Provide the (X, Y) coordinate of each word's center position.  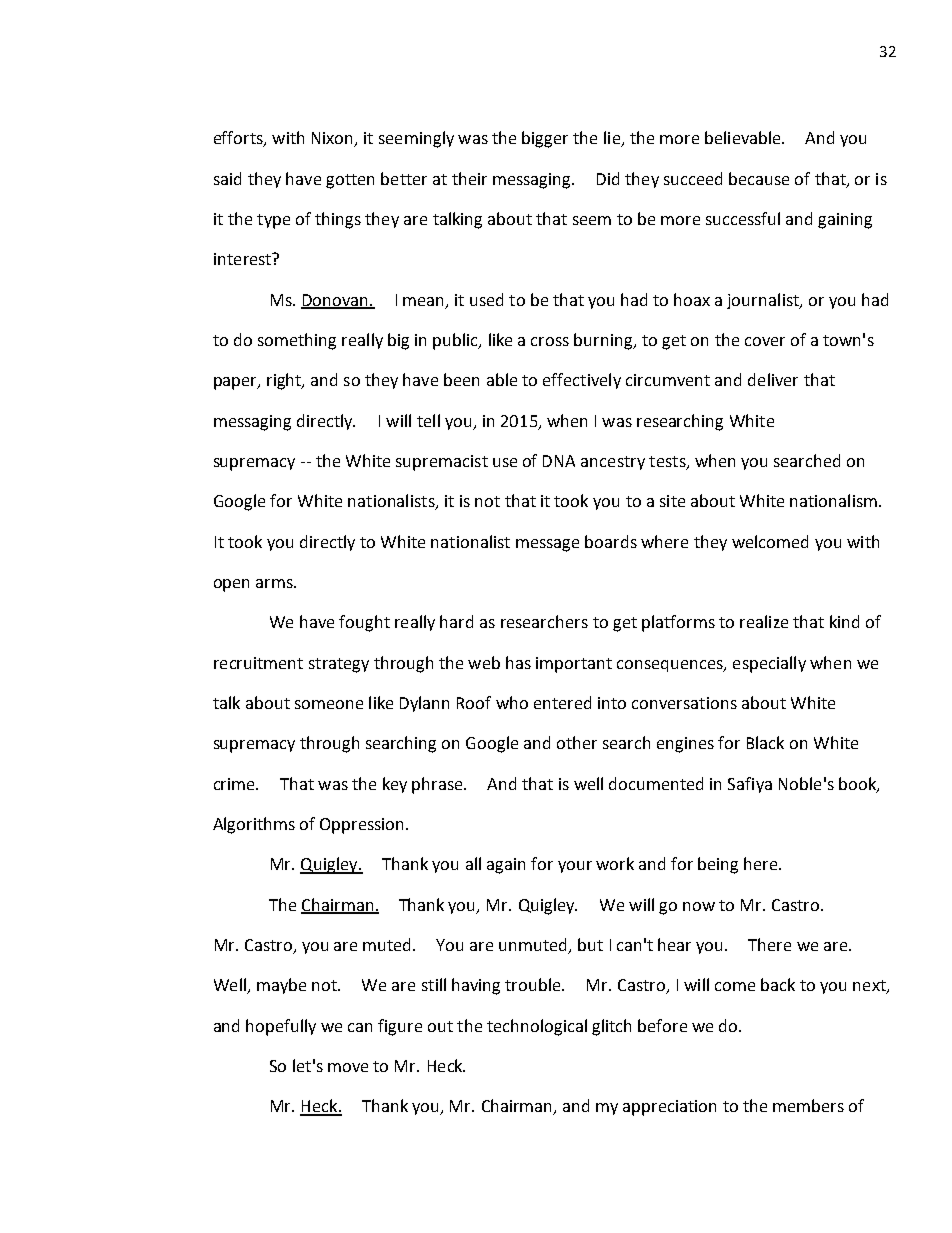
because (759, 178)
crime (235, 784)
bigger (545, 139)
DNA (559, 461)
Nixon (333, 139)
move (348, 1067)
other (577, 742)
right (285, 381)
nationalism (833, 500)
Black (765, 742)
